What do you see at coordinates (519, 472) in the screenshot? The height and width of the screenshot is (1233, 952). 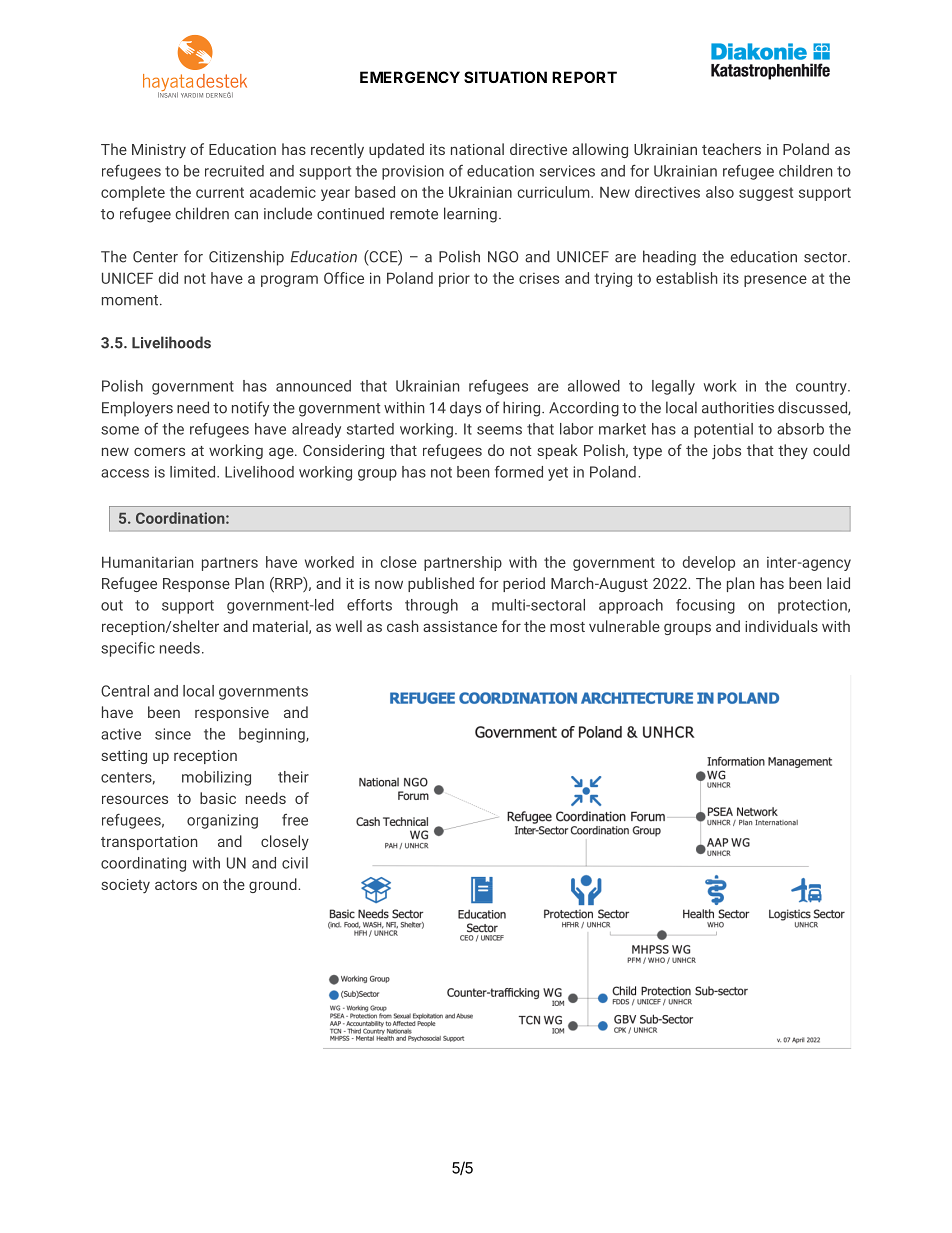 I see `formed` at bounding box center [519, 472].
